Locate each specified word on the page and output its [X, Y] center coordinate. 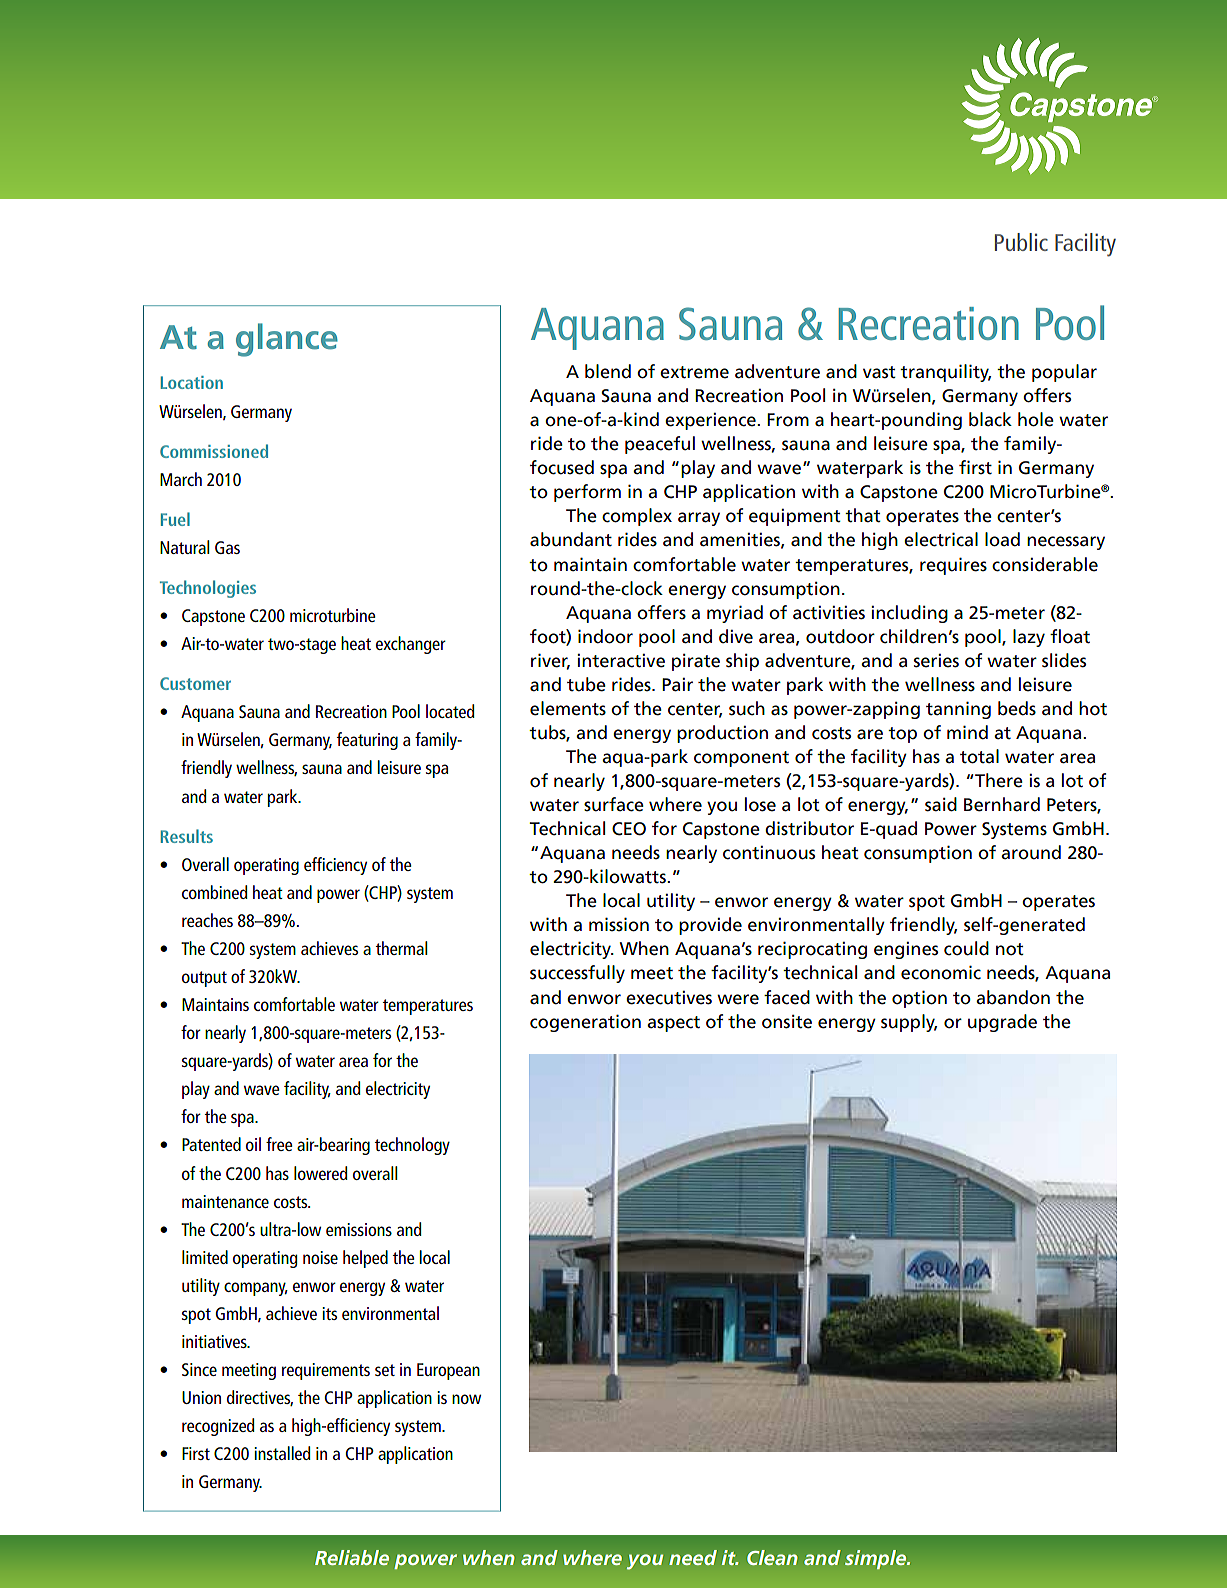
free [279, 1144]
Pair [677, 685]
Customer [195, 683]
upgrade [1002, 1023]
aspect [673, 1024]
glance [287, 340]
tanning [958, 710]
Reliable [352, 1557]
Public [1021, 242]
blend [608, 371]
